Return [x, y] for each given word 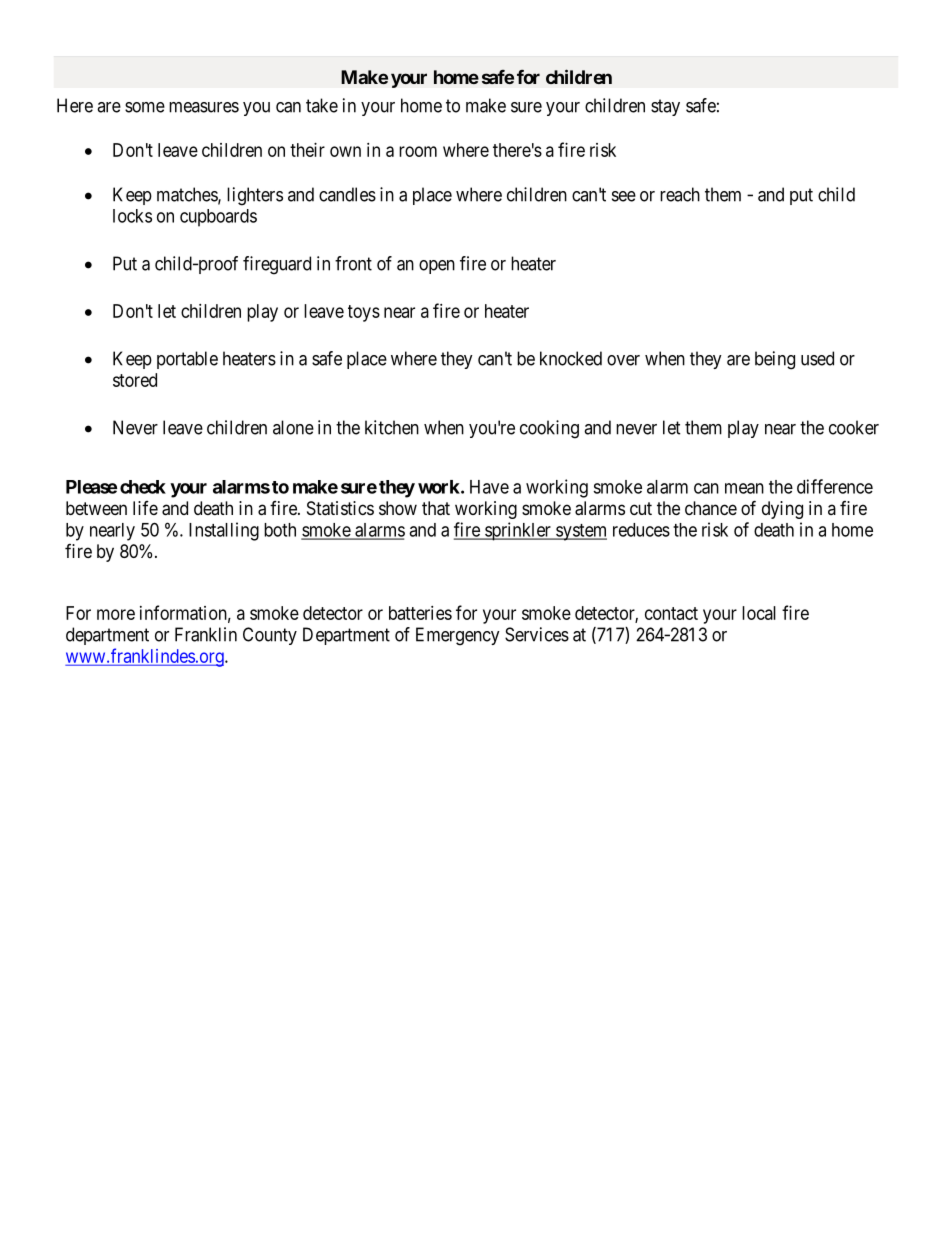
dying [782, 510]
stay [665, 107]
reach [680, 194]
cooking [549, 429]
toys [364, 313]
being [775, 360]
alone [293, 427]
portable [187, 360]
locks [132, 216]
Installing [224, 531]
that [436, 508]
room [418, 151]
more [116, 614]
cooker [854, 427]
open [437, 267]
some [145, 107]
